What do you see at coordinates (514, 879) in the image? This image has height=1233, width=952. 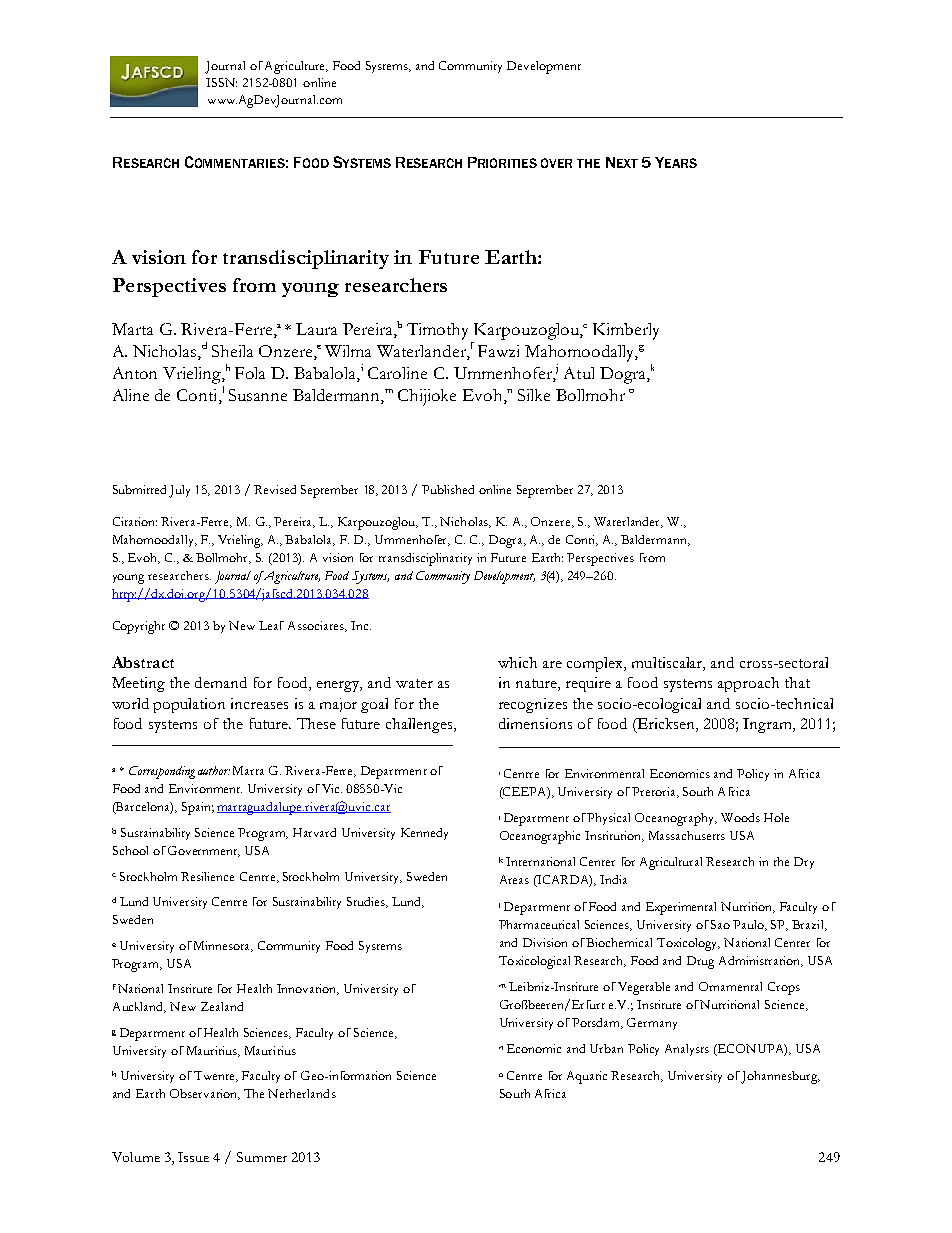 I see `Areas` at bounding box center [514, 879].
